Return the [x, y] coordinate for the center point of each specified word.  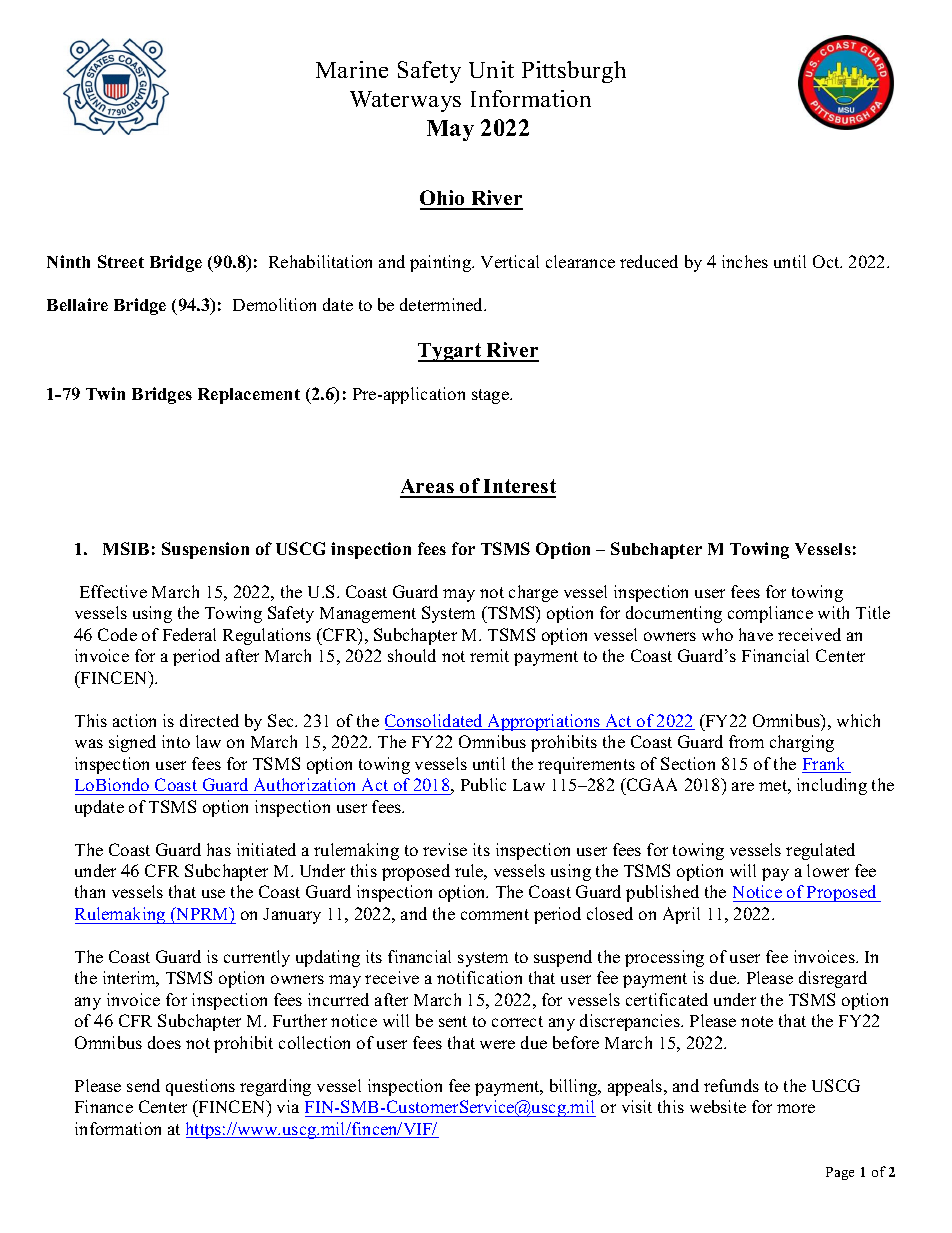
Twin [105, 393]
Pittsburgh [574, 72]
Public [483, 784]
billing [575, 1087]
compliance [770, 614]
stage [491, 396]
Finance [104, 1106]
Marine [352, 69]
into [176, 741]
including [832, 786]
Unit [491, 69]
